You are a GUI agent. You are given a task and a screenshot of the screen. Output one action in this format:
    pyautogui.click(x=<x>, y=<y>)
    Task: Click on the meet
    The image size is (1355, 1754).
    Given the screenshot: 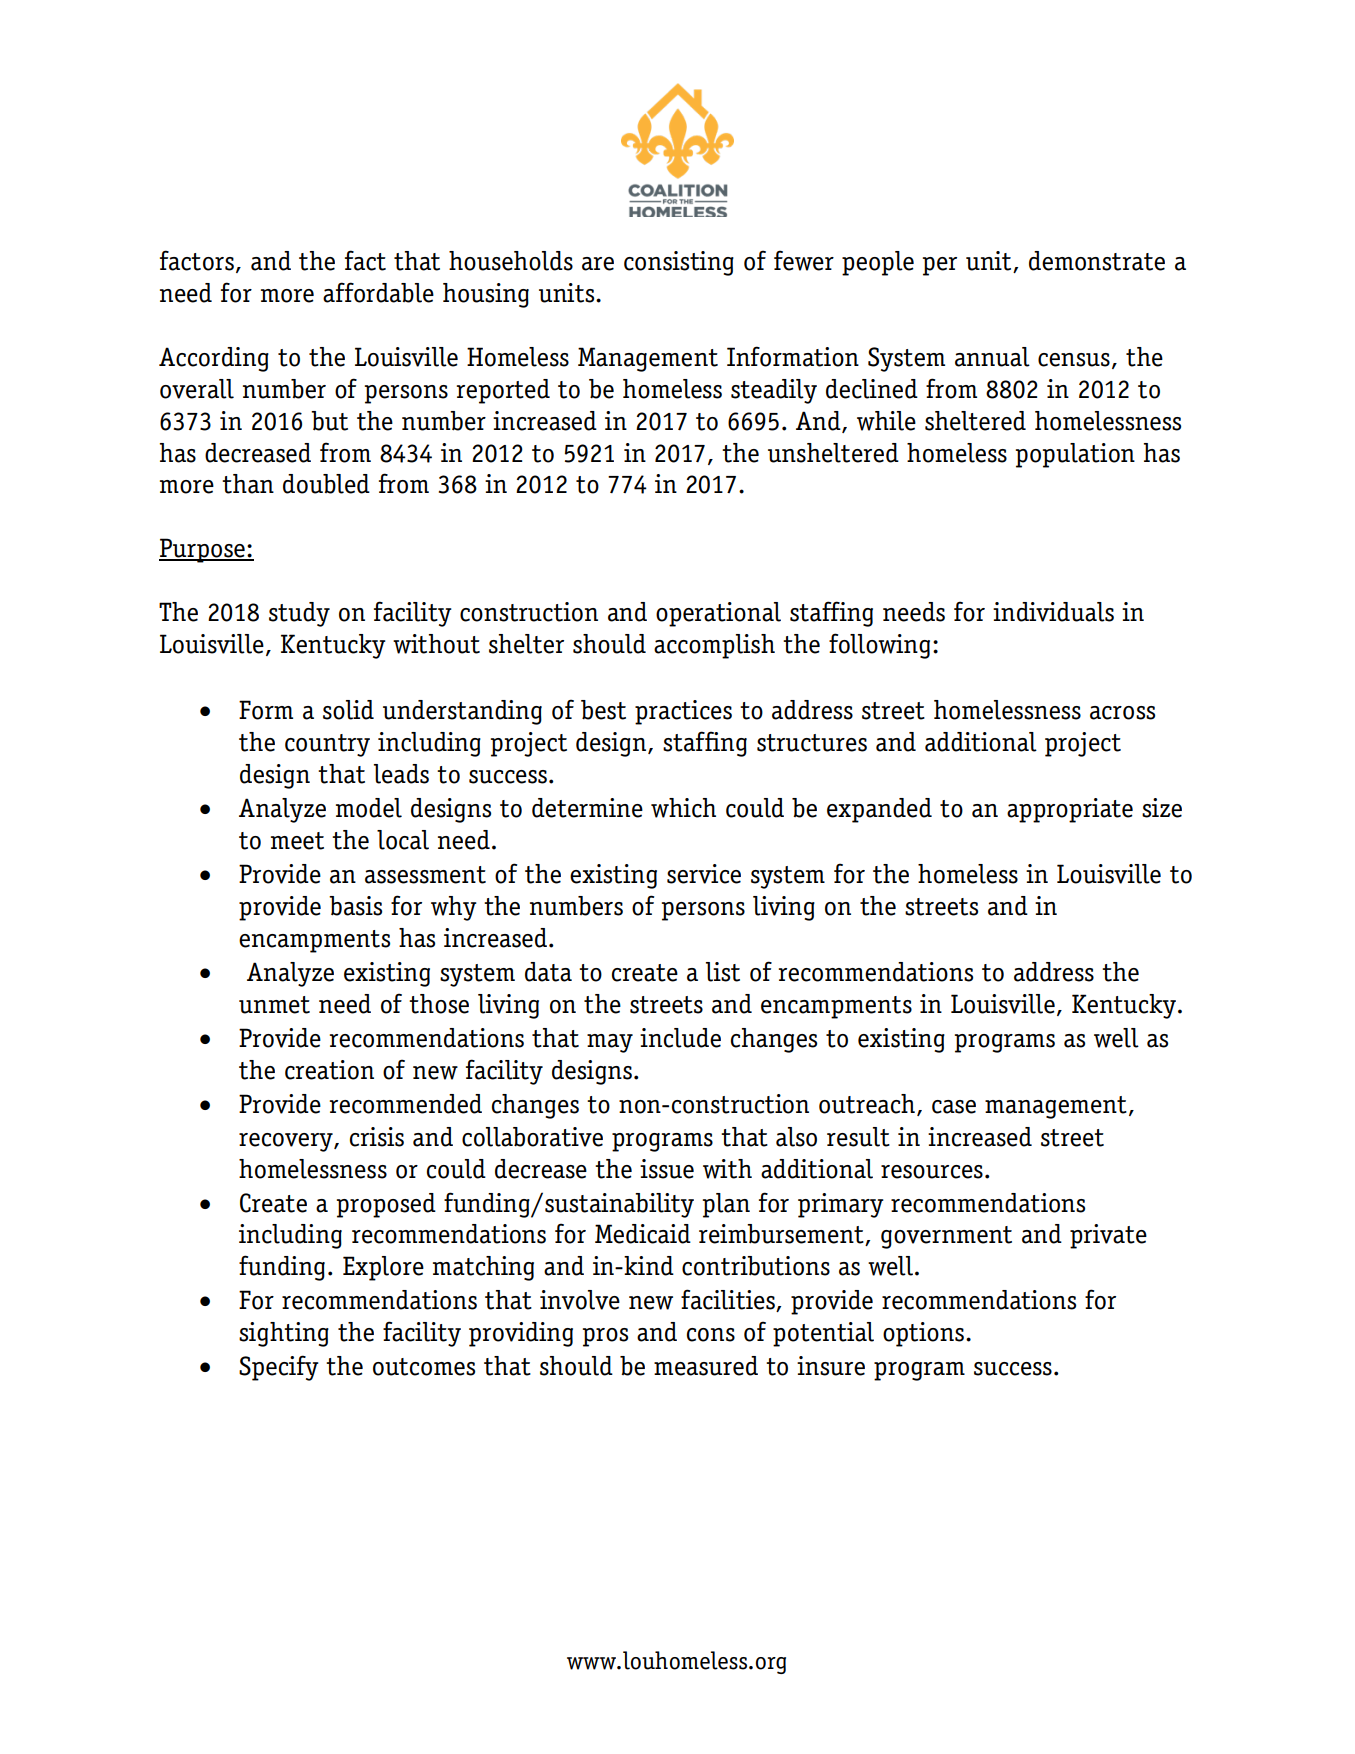 What is the action you would take?
    pyautogui.click(x=297, y=841)
